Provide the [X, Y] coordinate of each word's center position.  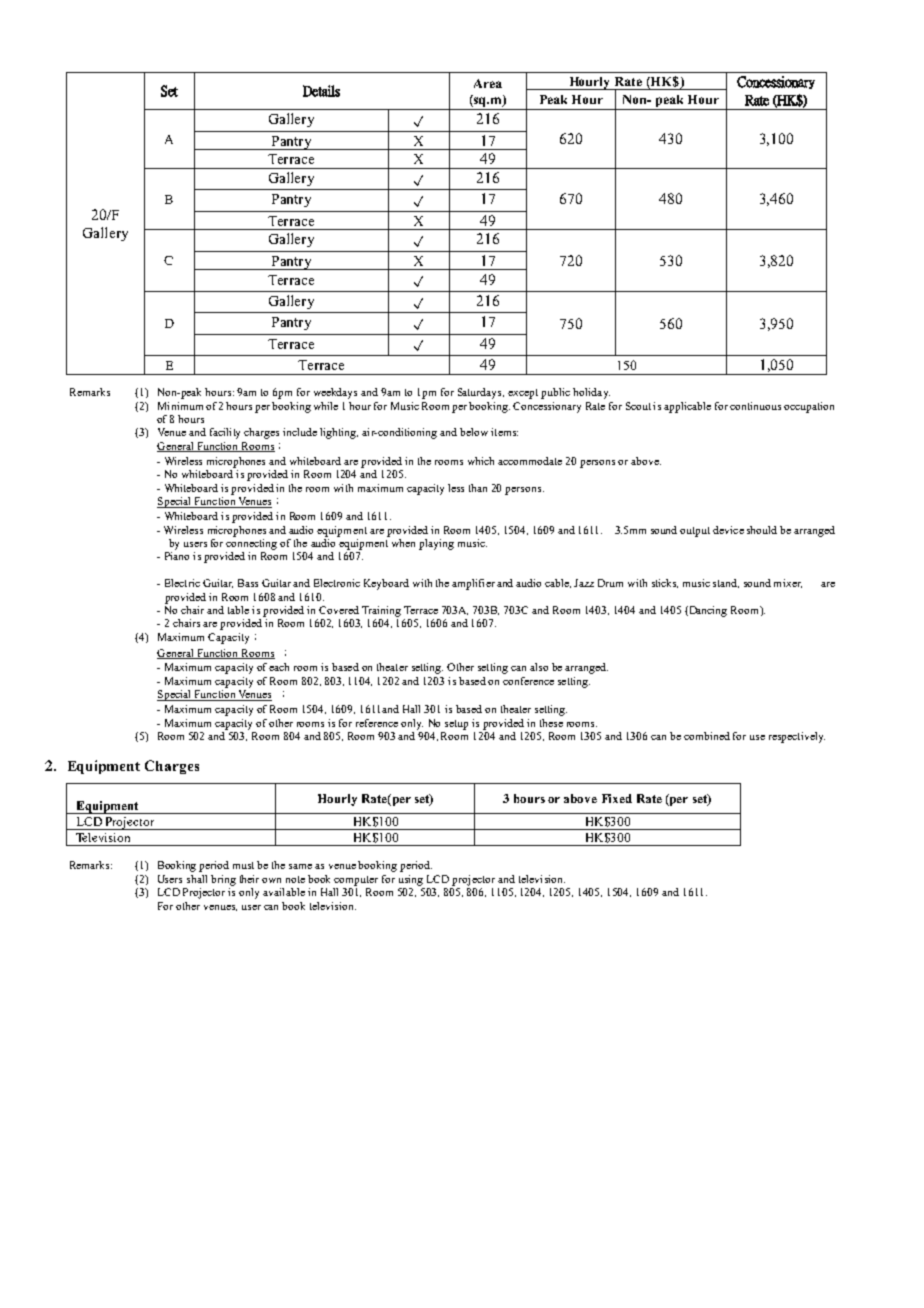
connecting [251, 543]
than [478, 488]
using [411, 880]
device [728, 530]
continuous [755, 406]
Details [321, 91]
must [243, 865]
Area [488, 83]
